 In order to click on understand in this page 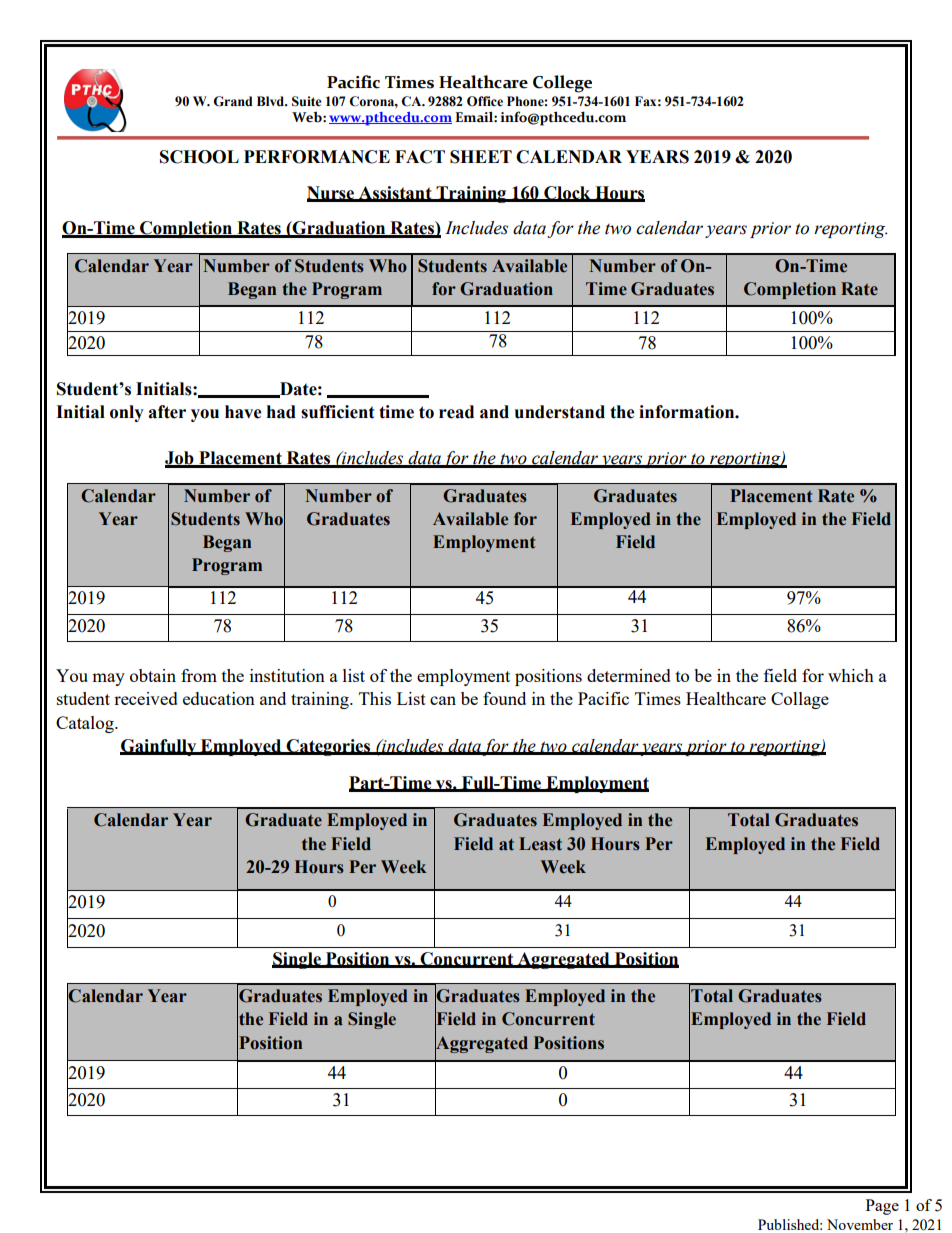, I will do `click(560, 412)`.
